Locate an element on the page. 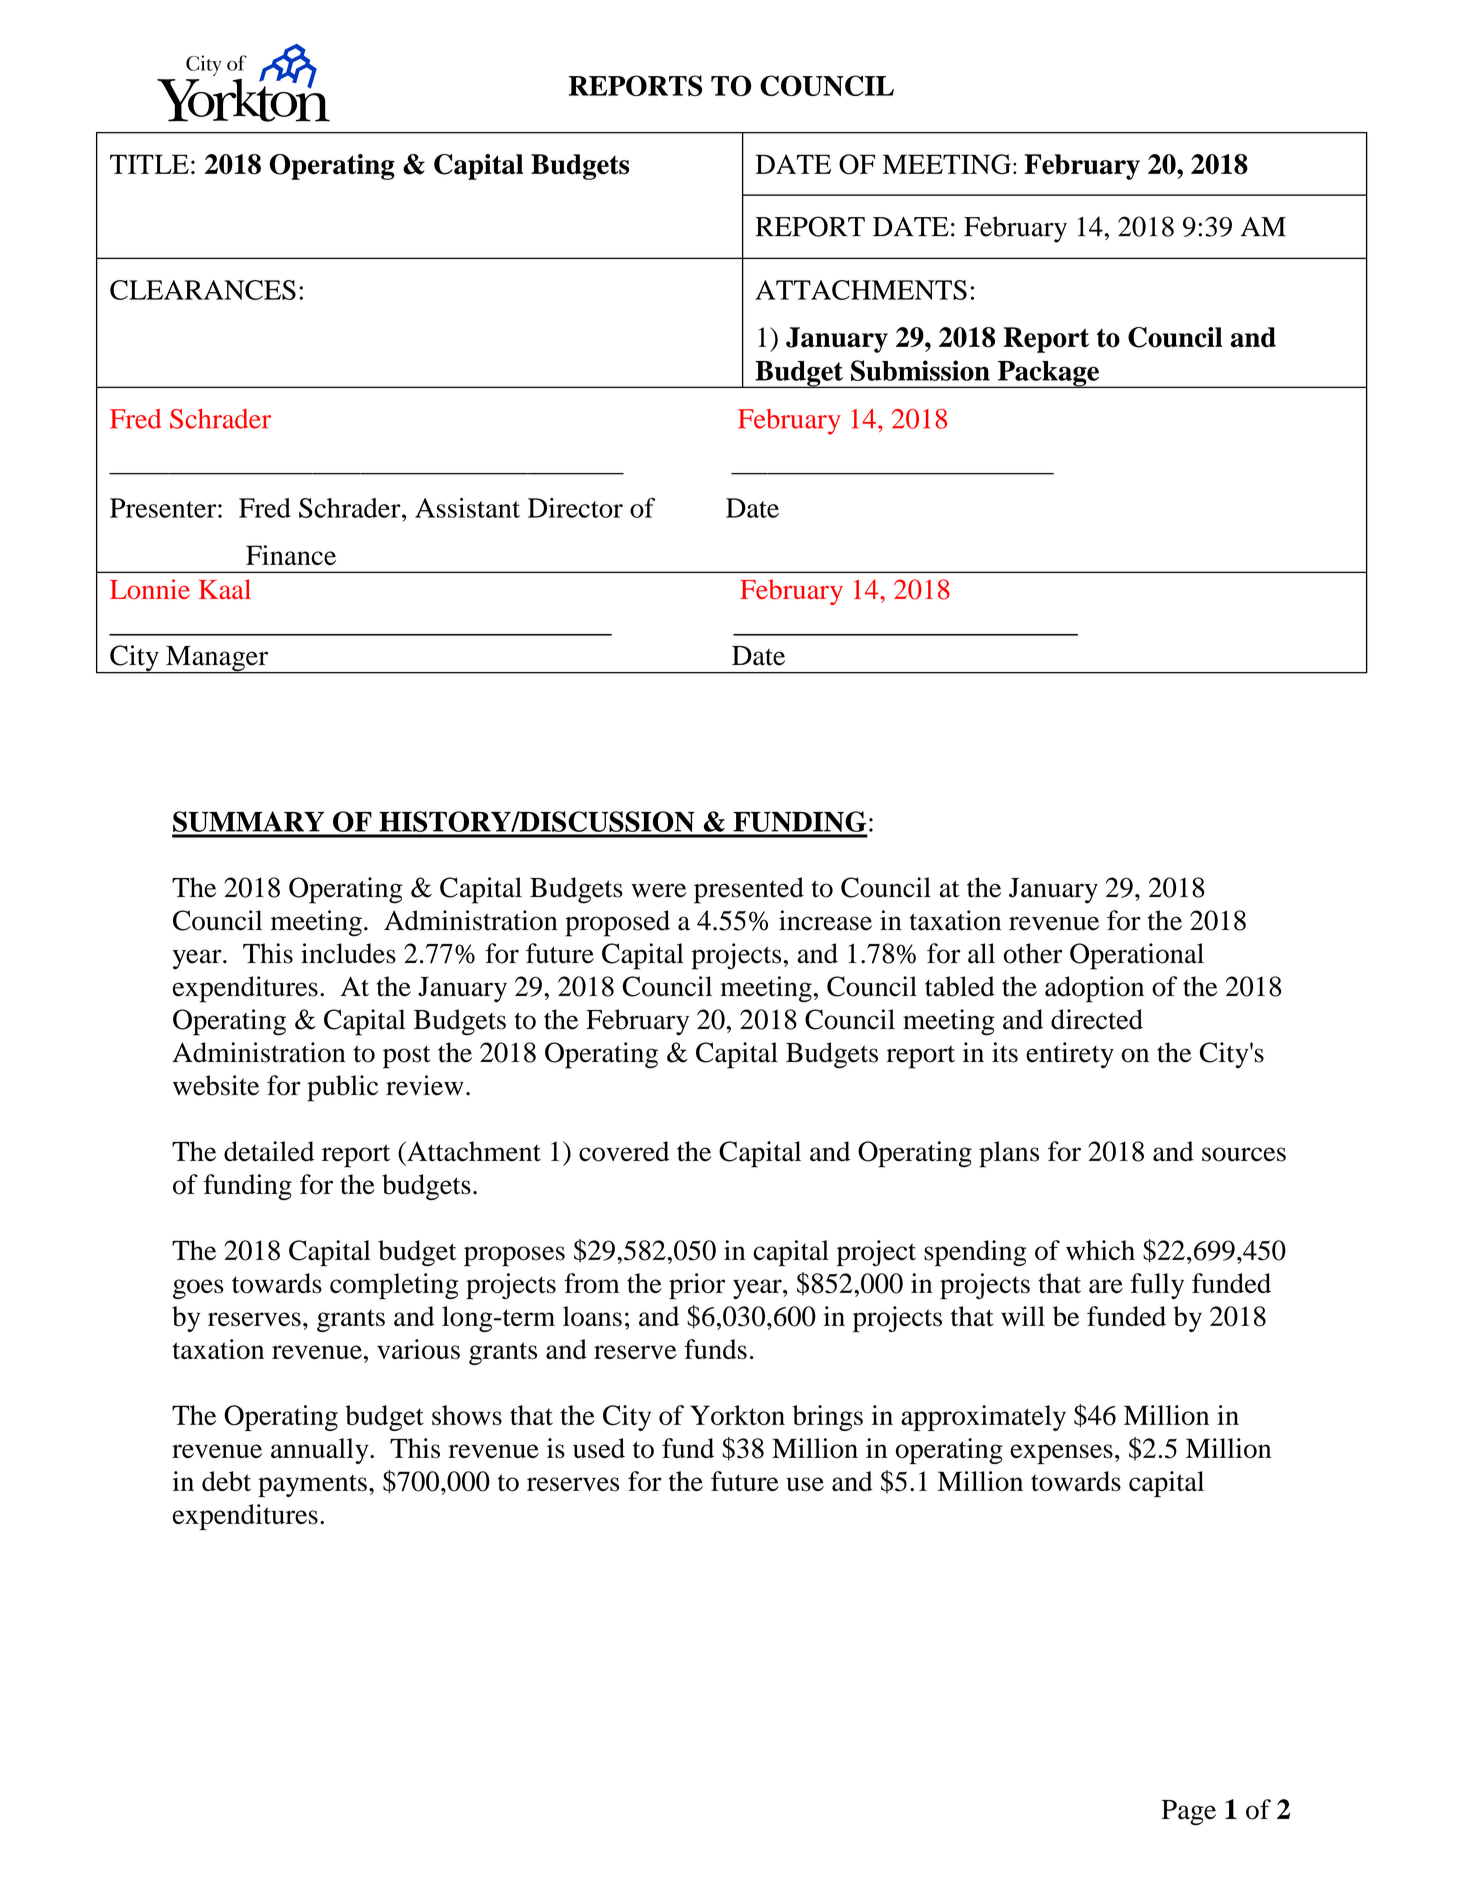  Operational is located at coordinates (1137, 956).
